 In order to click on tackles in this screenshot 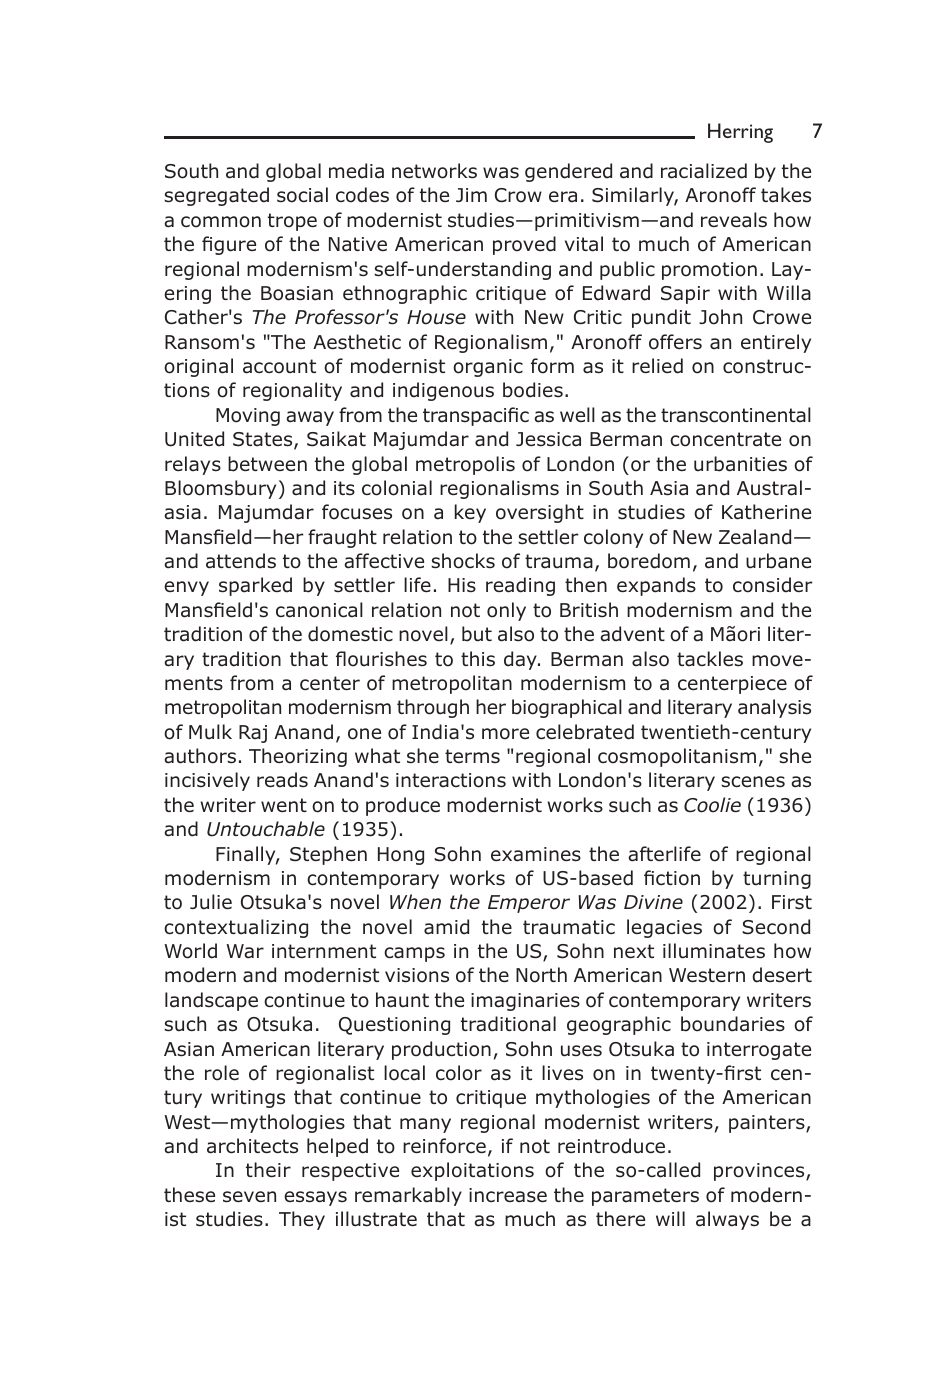, I will do `click(710, 659)`.
